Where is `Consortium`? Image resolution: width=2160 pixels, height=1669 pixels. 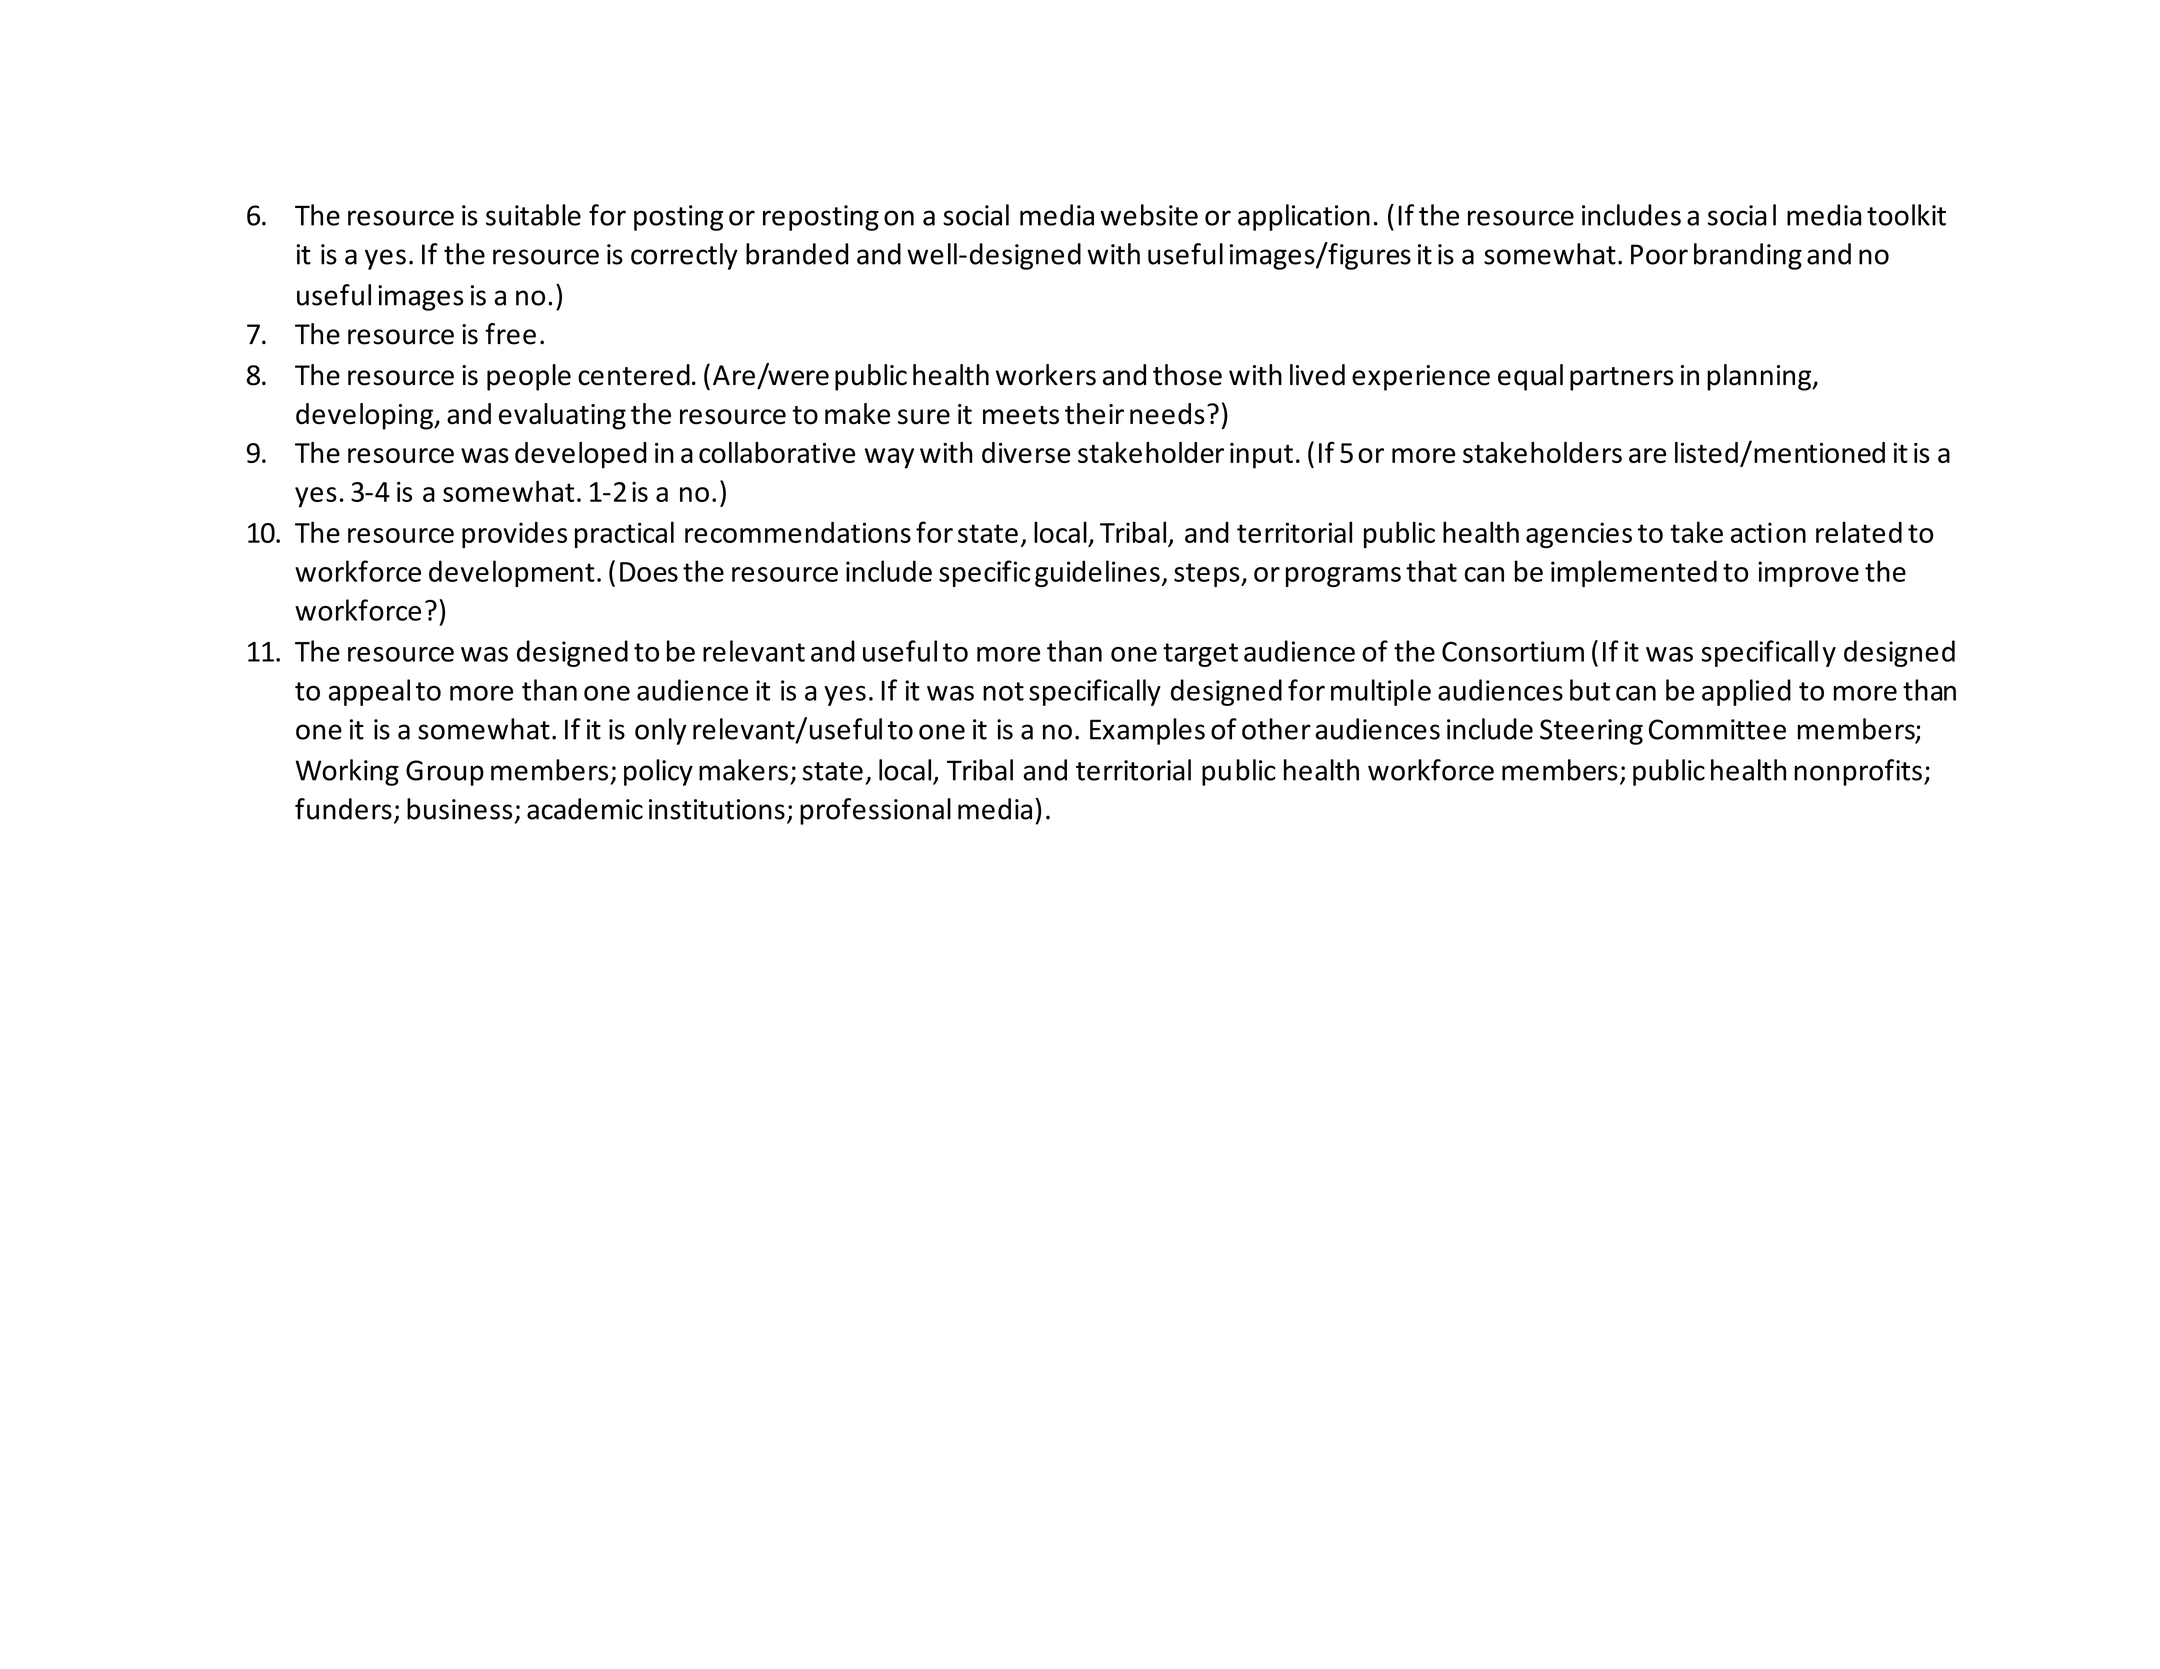
Consortium is located at coordinates (1513, 651).
